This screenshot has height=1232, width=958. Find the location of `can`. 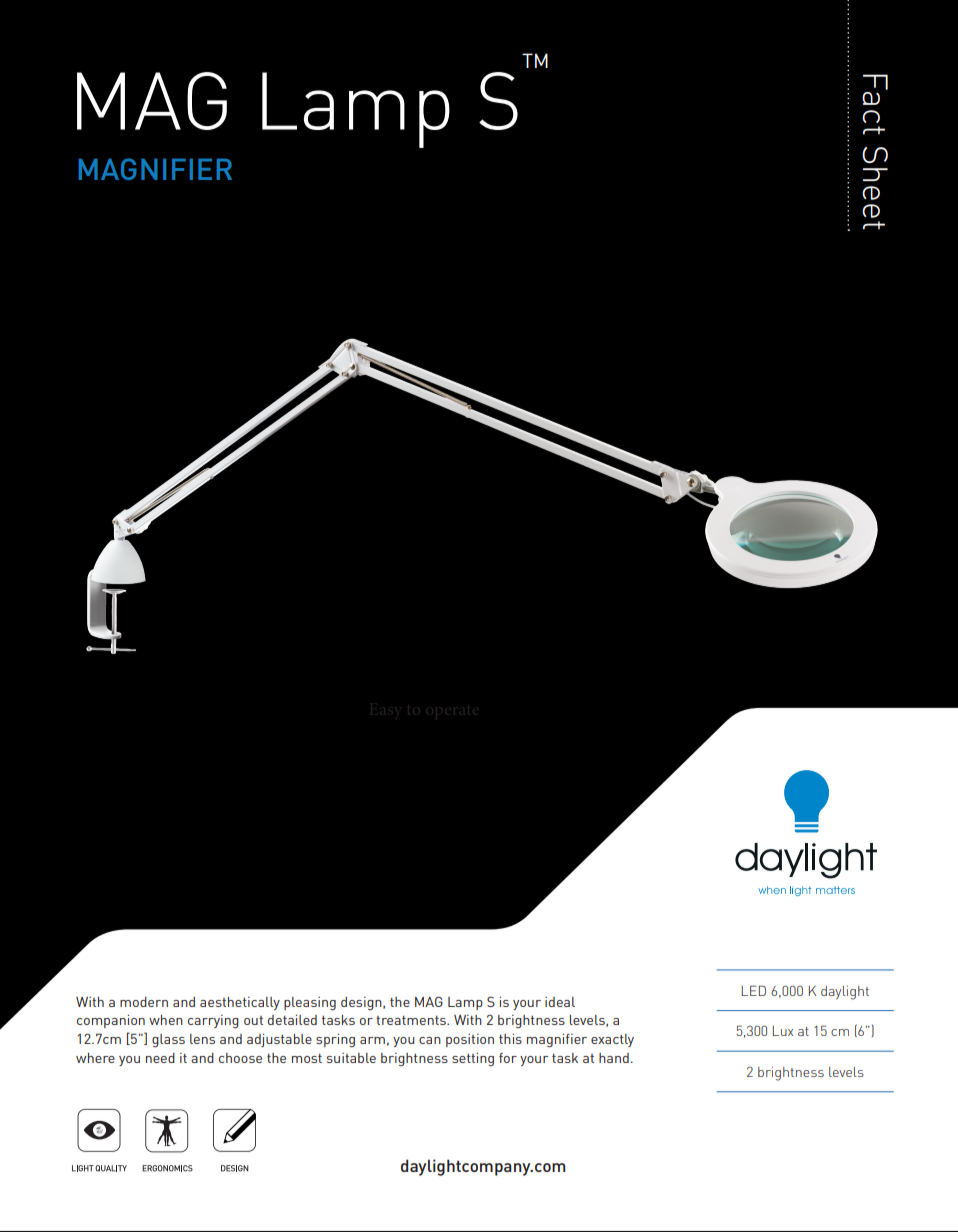

can is located at coordinates (430, 1040).
